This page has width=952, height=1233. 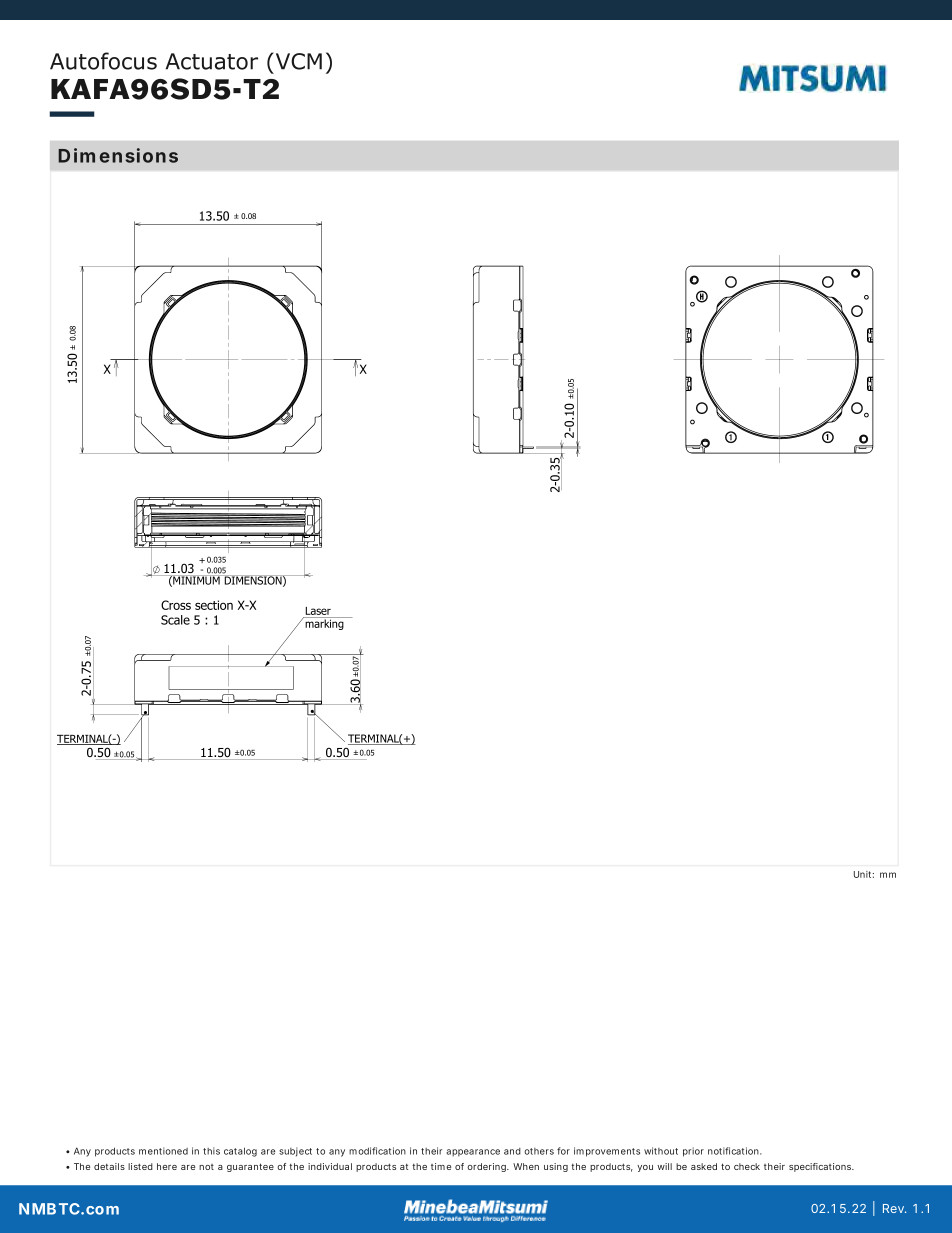 What do you see at coordinates (212, 61) in the page?
I see `Actuator` at bounding box center [212, 61].
